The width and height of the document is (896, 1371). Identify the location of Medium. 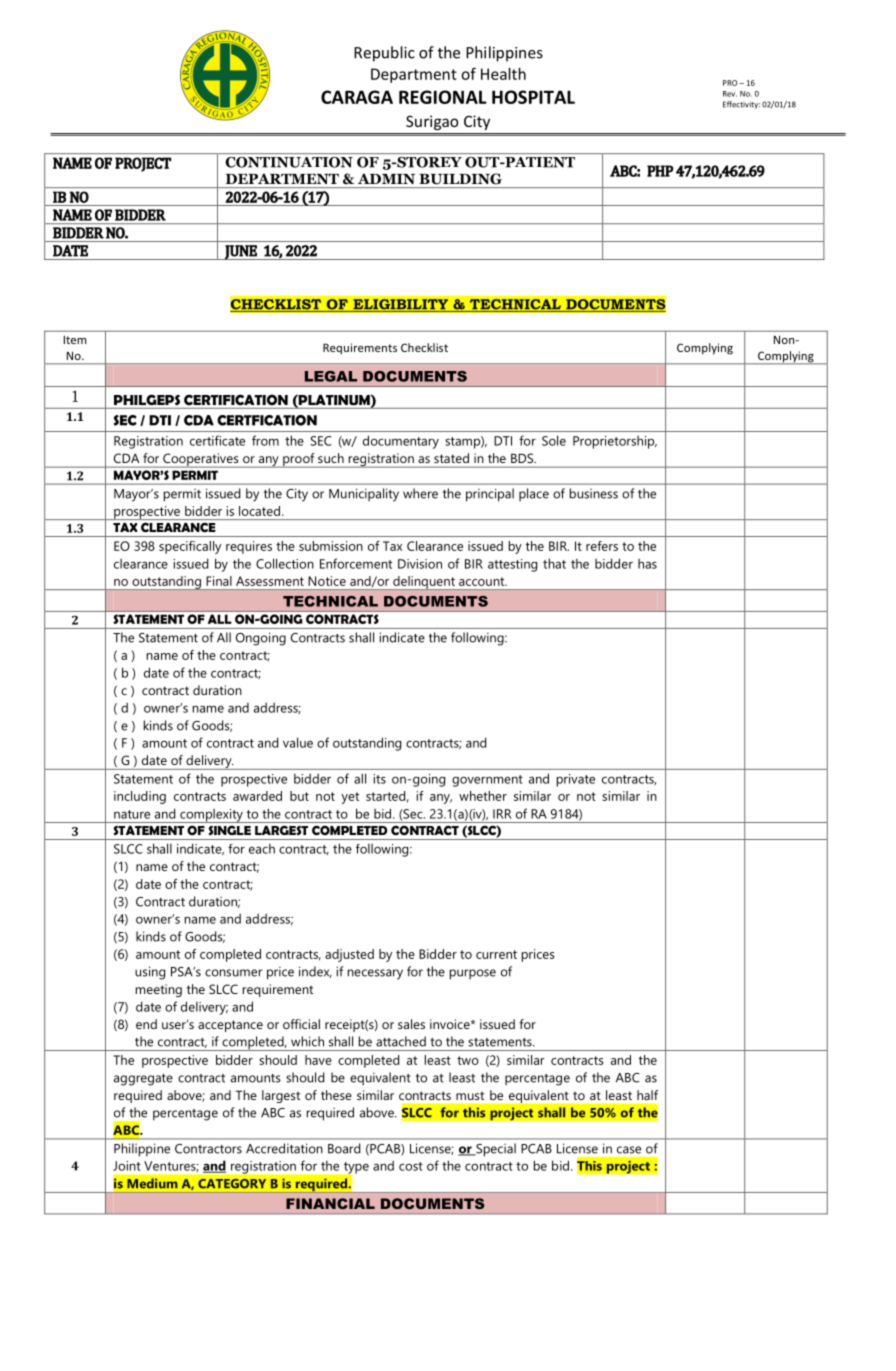
(152, 1183).
